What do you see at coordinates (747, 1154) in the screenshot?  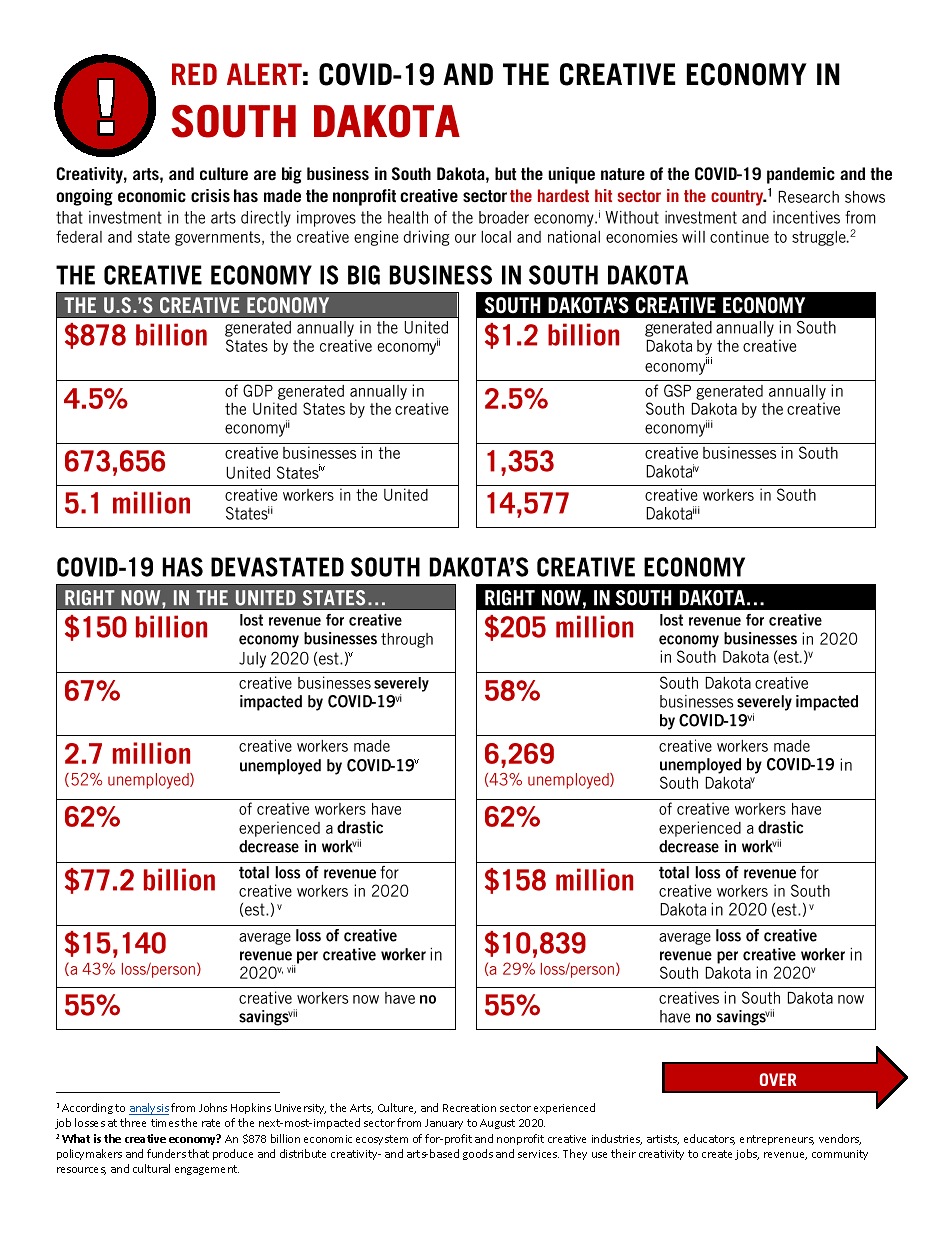 I see `jobs` at bounding box center [747, 1154].
